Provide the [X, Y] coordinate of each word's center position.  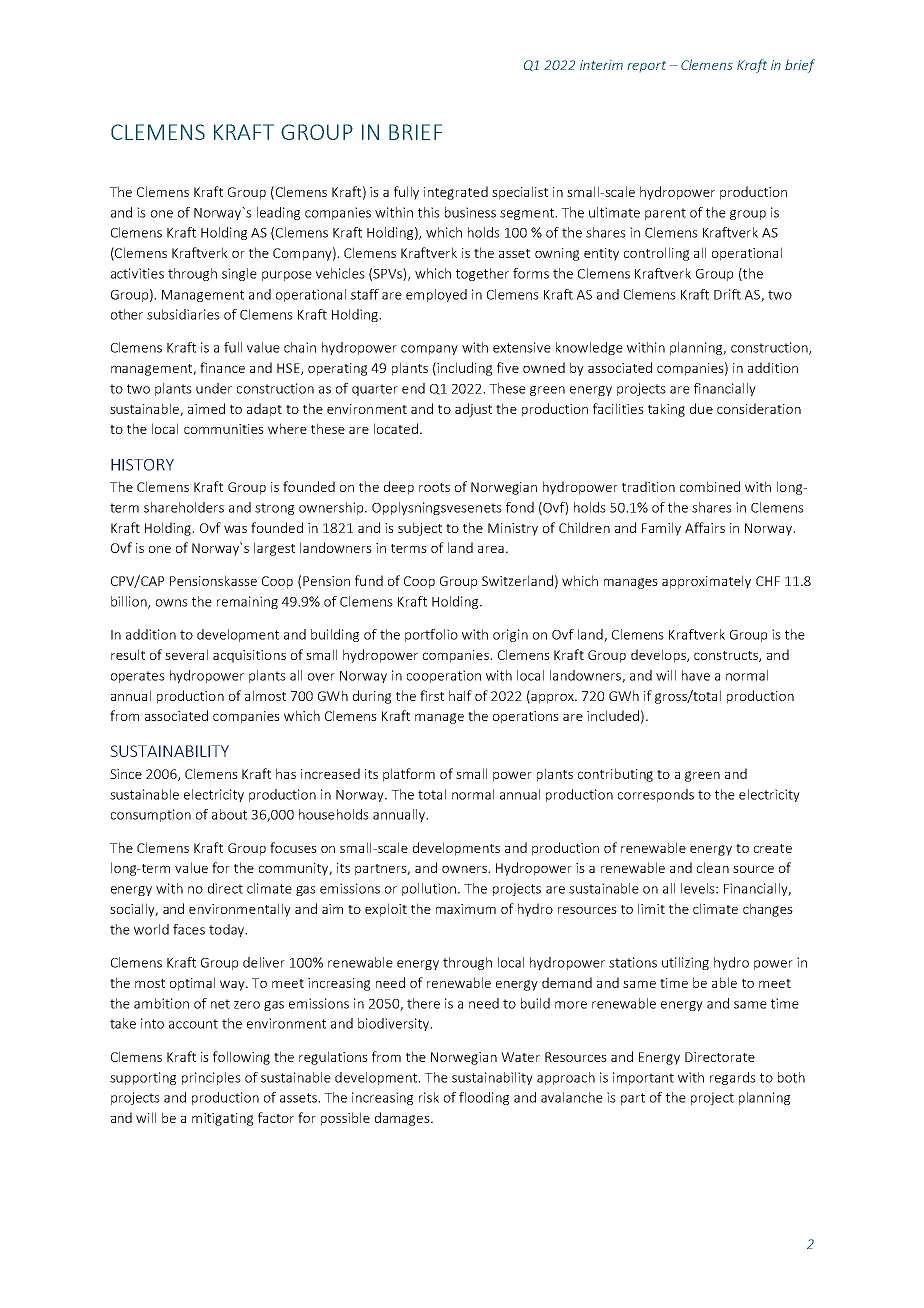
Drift [727, 294]
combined [710, 486]
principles [211, 1078]
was [235, 529]
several [186, 654]
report [646, 66]
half [460, 695]
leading [278, 213]
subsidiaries [183, 314]
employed [436, 295]
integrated [456, 193]
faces [189, 929]
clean [713, 867]
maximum [466, 909]
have [696, 675]
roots [434, 487]
